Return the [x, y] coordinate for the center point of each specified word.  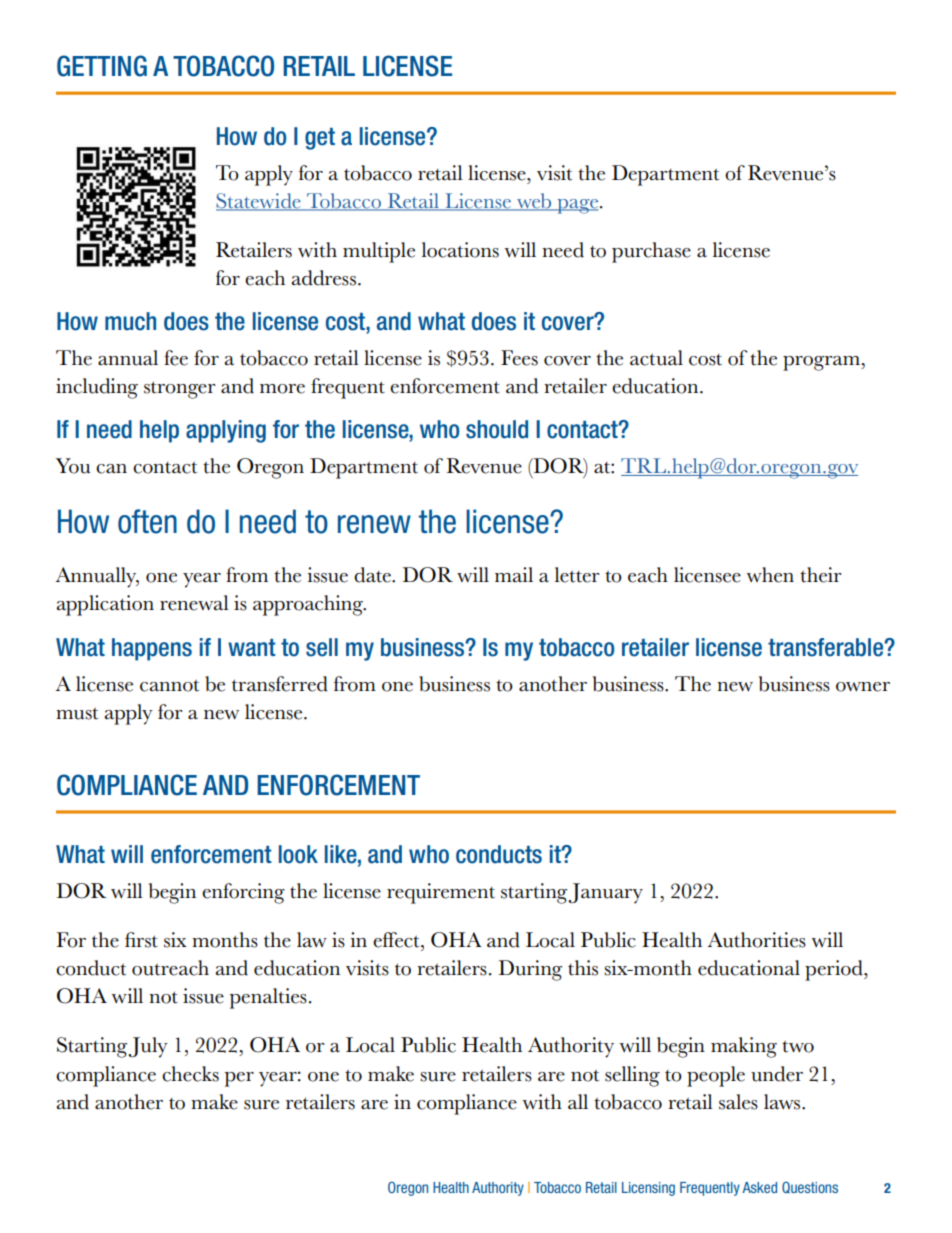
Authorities [756, 940]
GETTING [102, 66]
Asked [759, 1187]
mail [514, 574]
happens [152, 649]
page [578, 206]
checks [190, 1074]
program [823, 363]
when [770, 575]
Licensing [648, 1189]
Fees [519, 358]
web [534, 201]
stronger [180, 390]
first [141, 940]
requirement [441, 893]
